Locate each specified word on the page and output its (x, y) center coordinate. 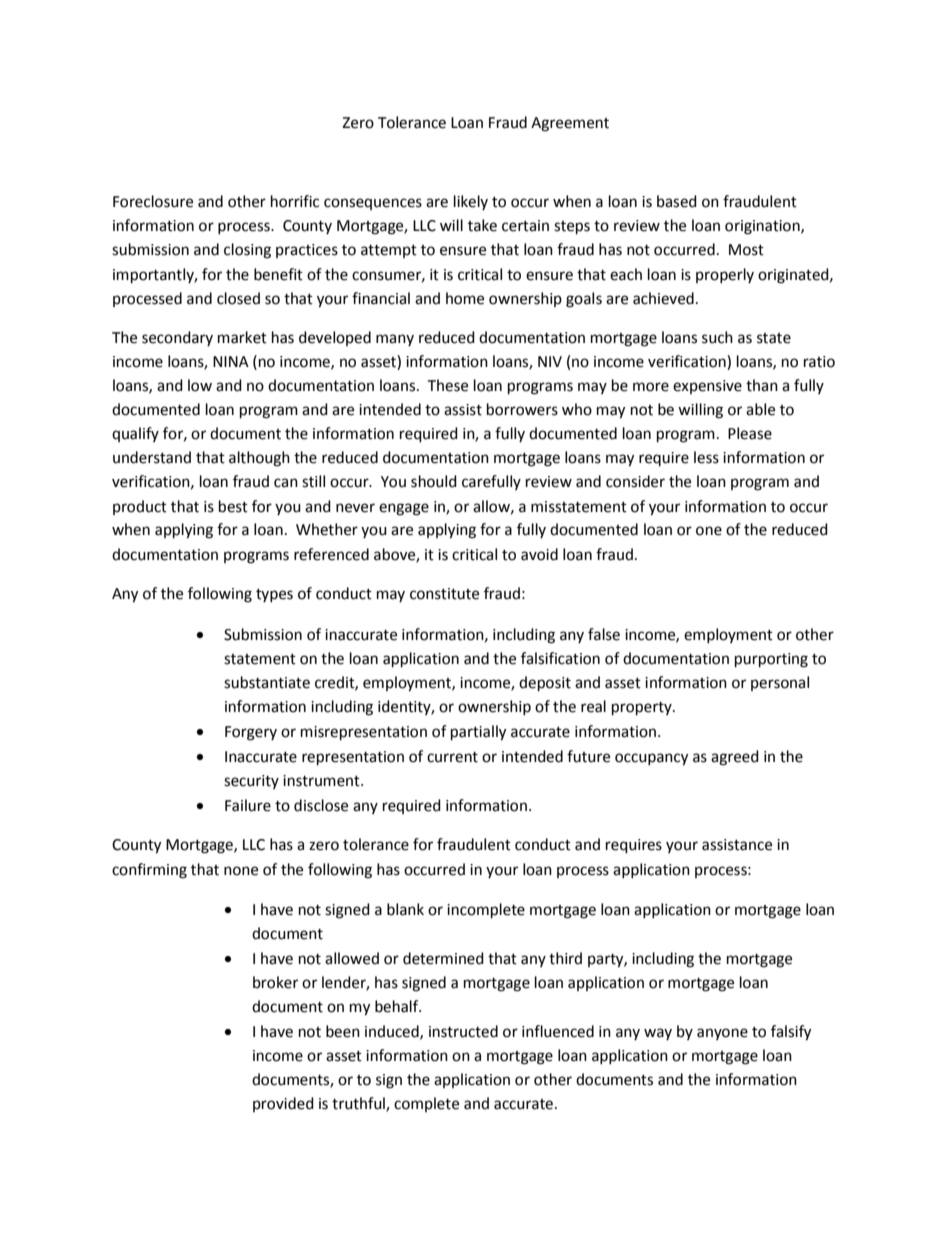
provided (283, 1104)
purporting (771, 660)
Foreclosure (153, 201)
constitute (444, 594)
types (274, 595)
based (677, 201)
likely (471, 202)
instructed (463, 1031)
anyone (722, 1034)
